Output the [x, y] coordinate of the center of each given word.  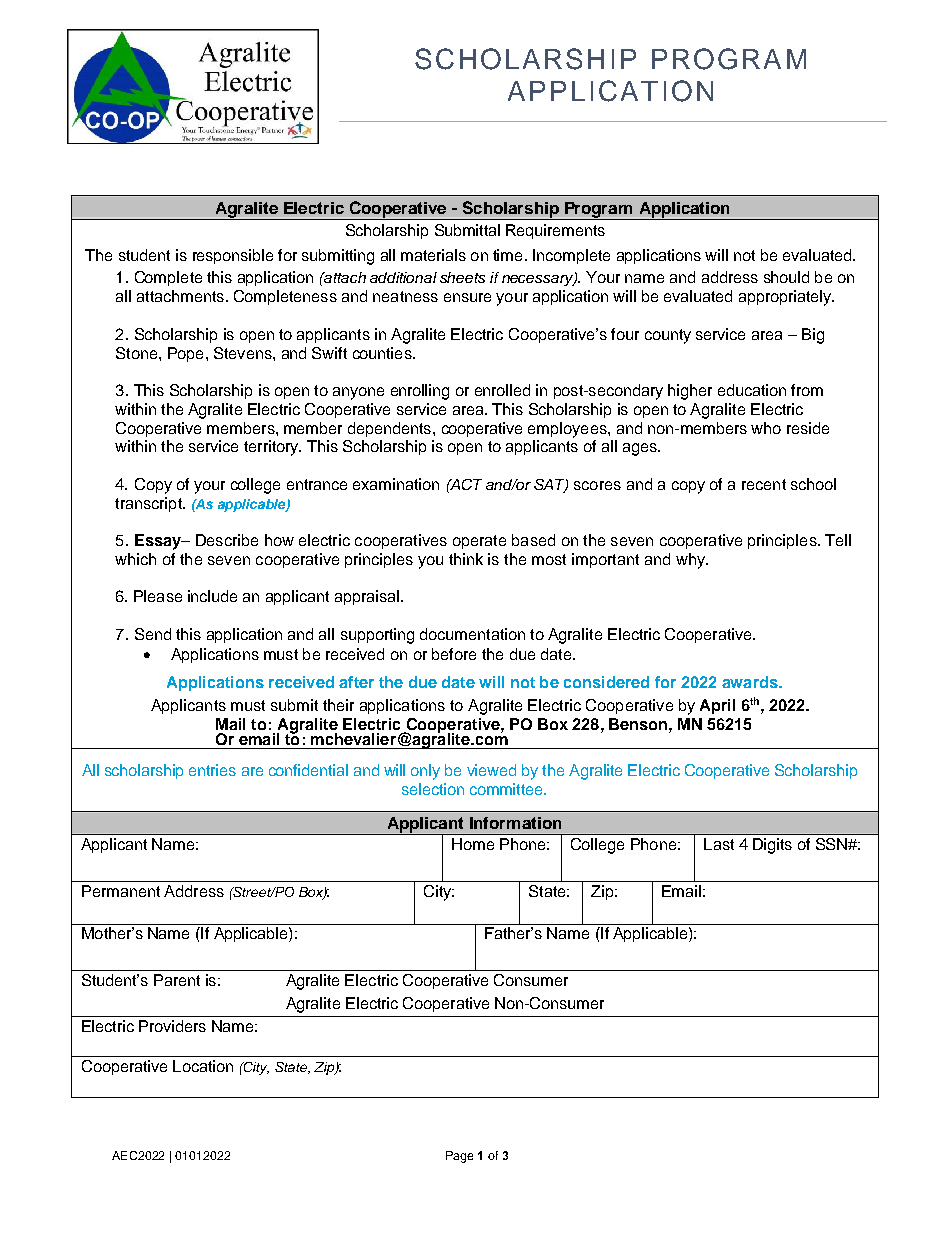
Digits [772, 846]
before [454, 654]
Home [473, 844]
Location [203, 1066]
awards [751, 682]
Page [459, 1157]
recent [764, 484]
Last [719, 844]
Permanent [121, 891]
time [507, 255]
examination [396, 484]
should [786, 277]
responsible [233, 256]
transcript [149, 504]
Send [153, 634]
